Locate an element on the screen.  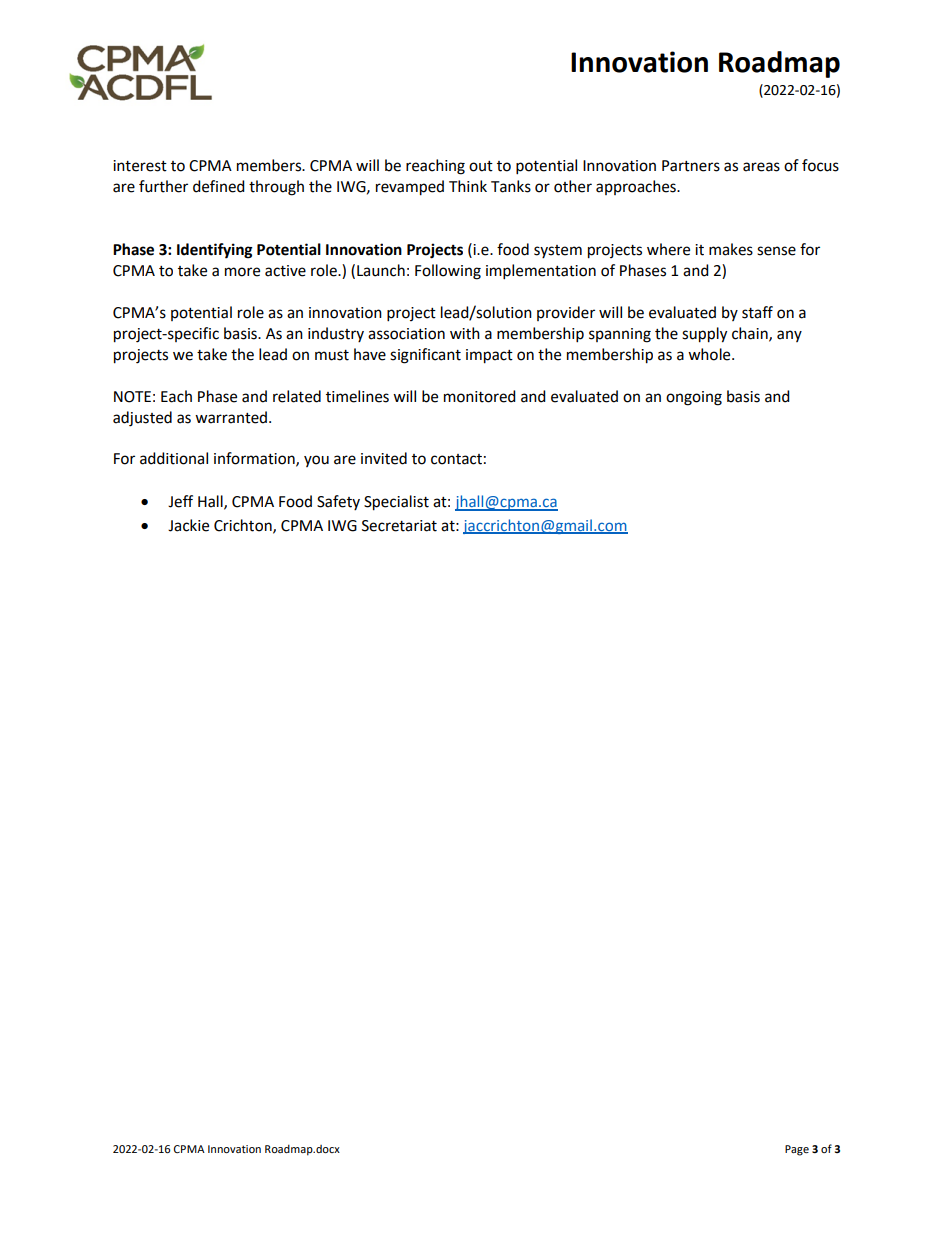
Safety is located at coordinates (338, 502).
